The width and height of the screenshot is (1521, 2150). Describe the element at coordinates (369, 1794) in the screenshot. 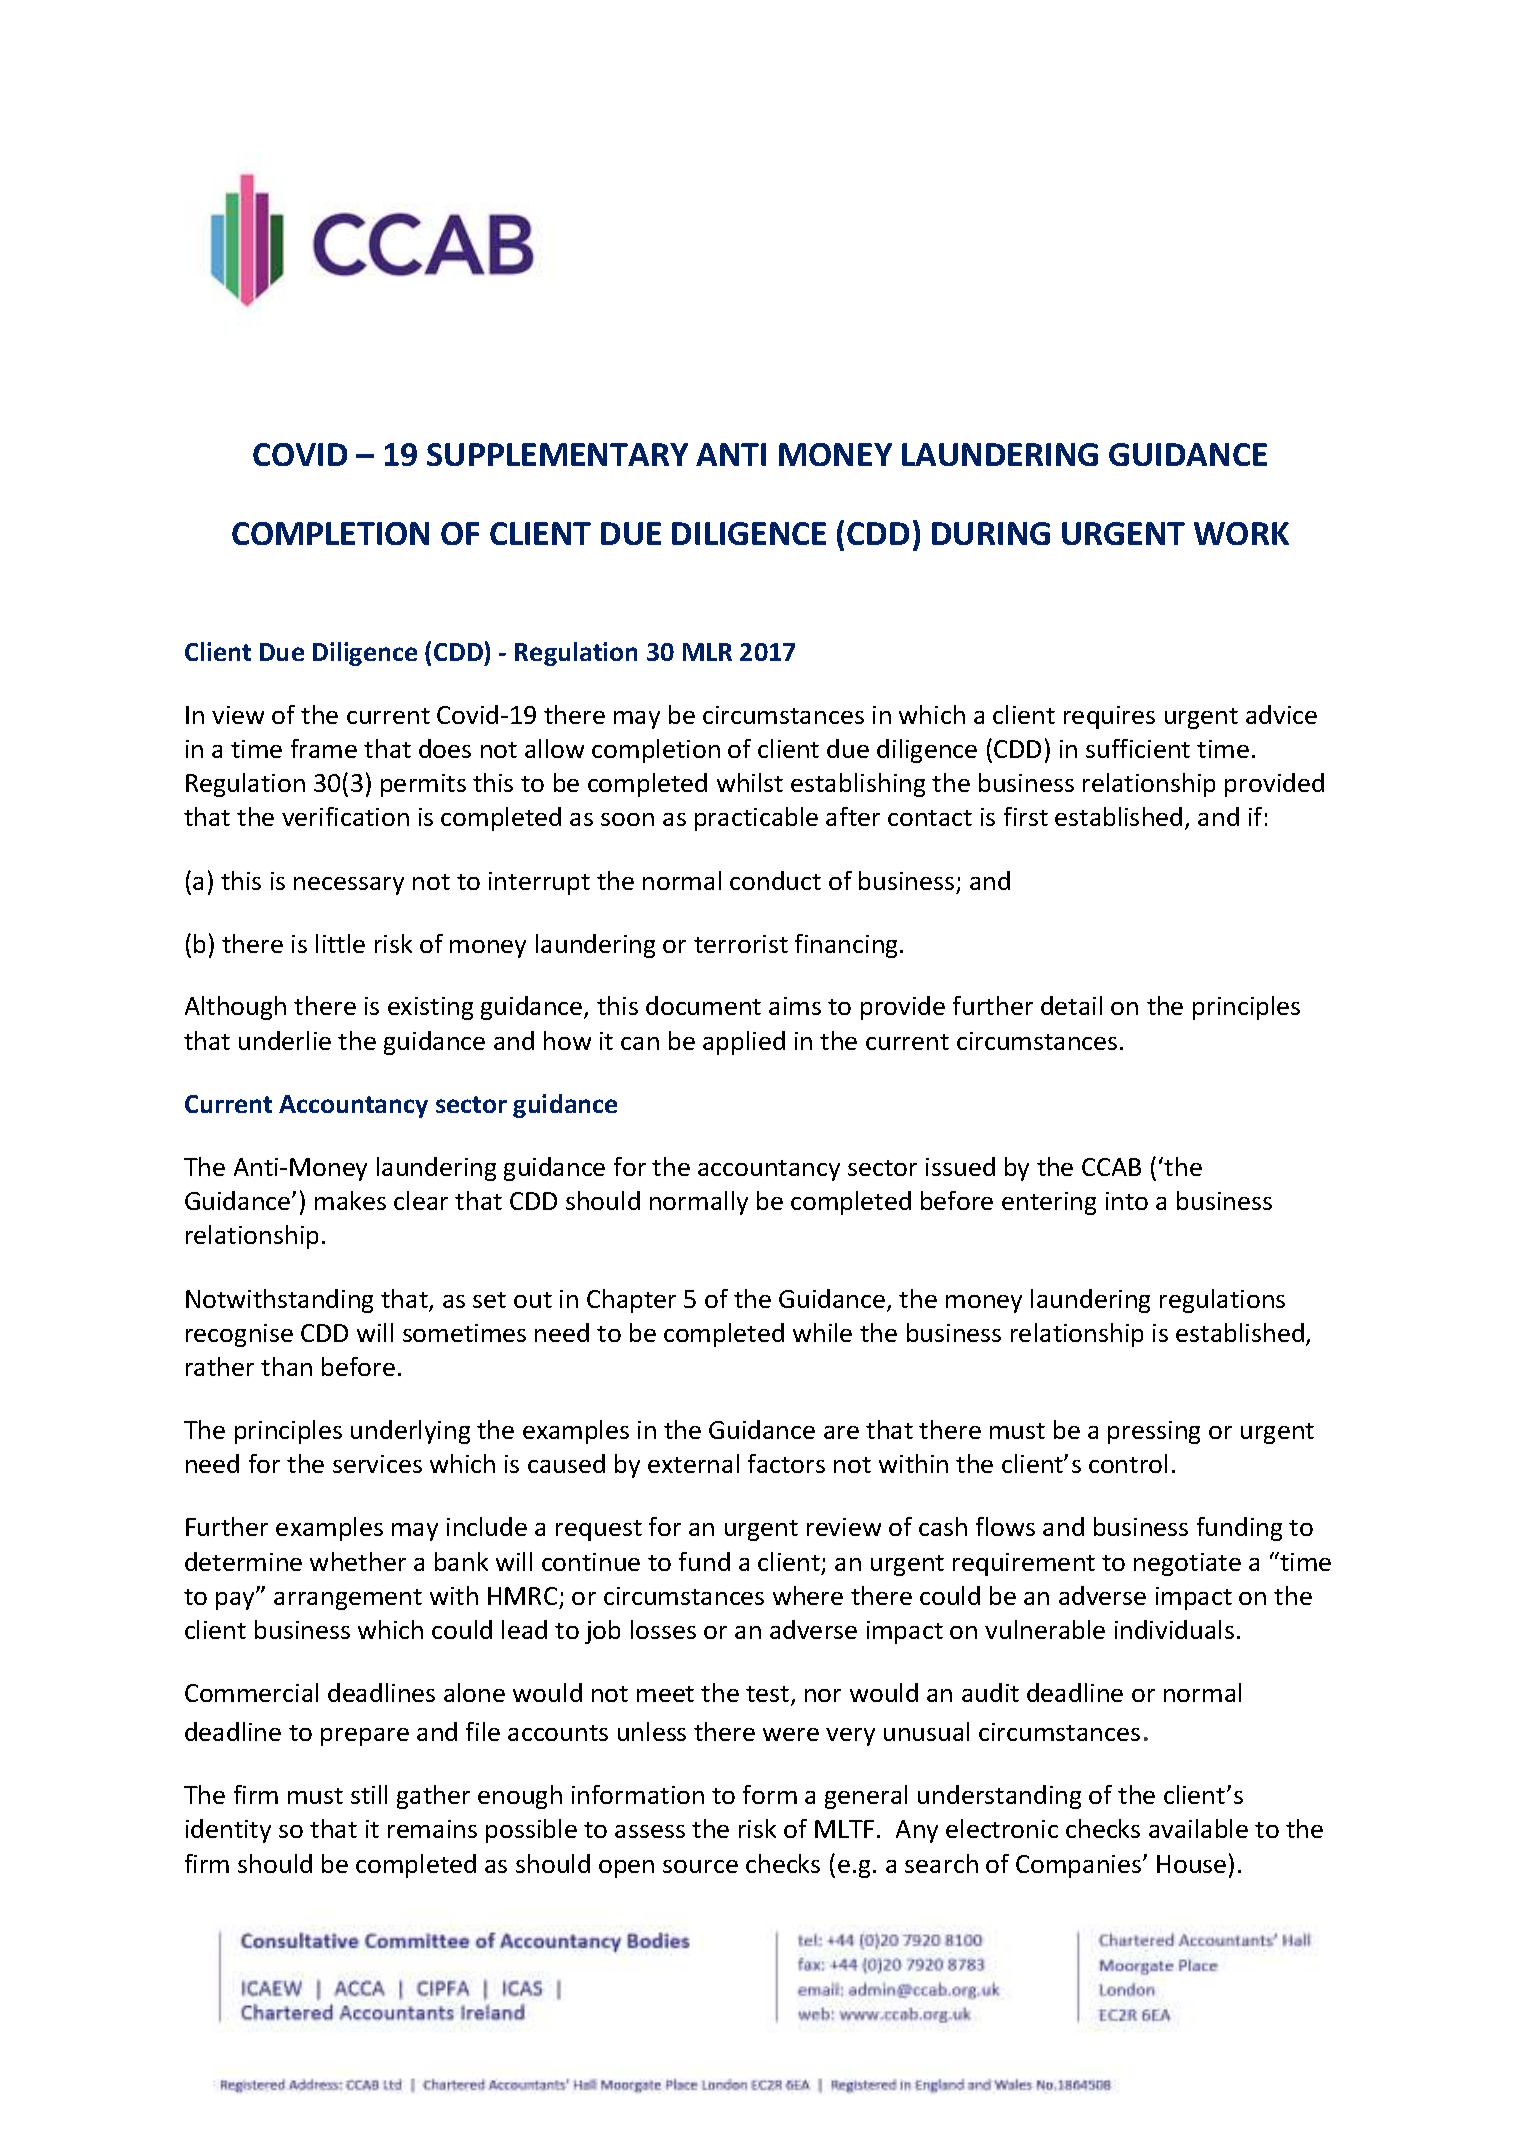

I see `still` at that location.
